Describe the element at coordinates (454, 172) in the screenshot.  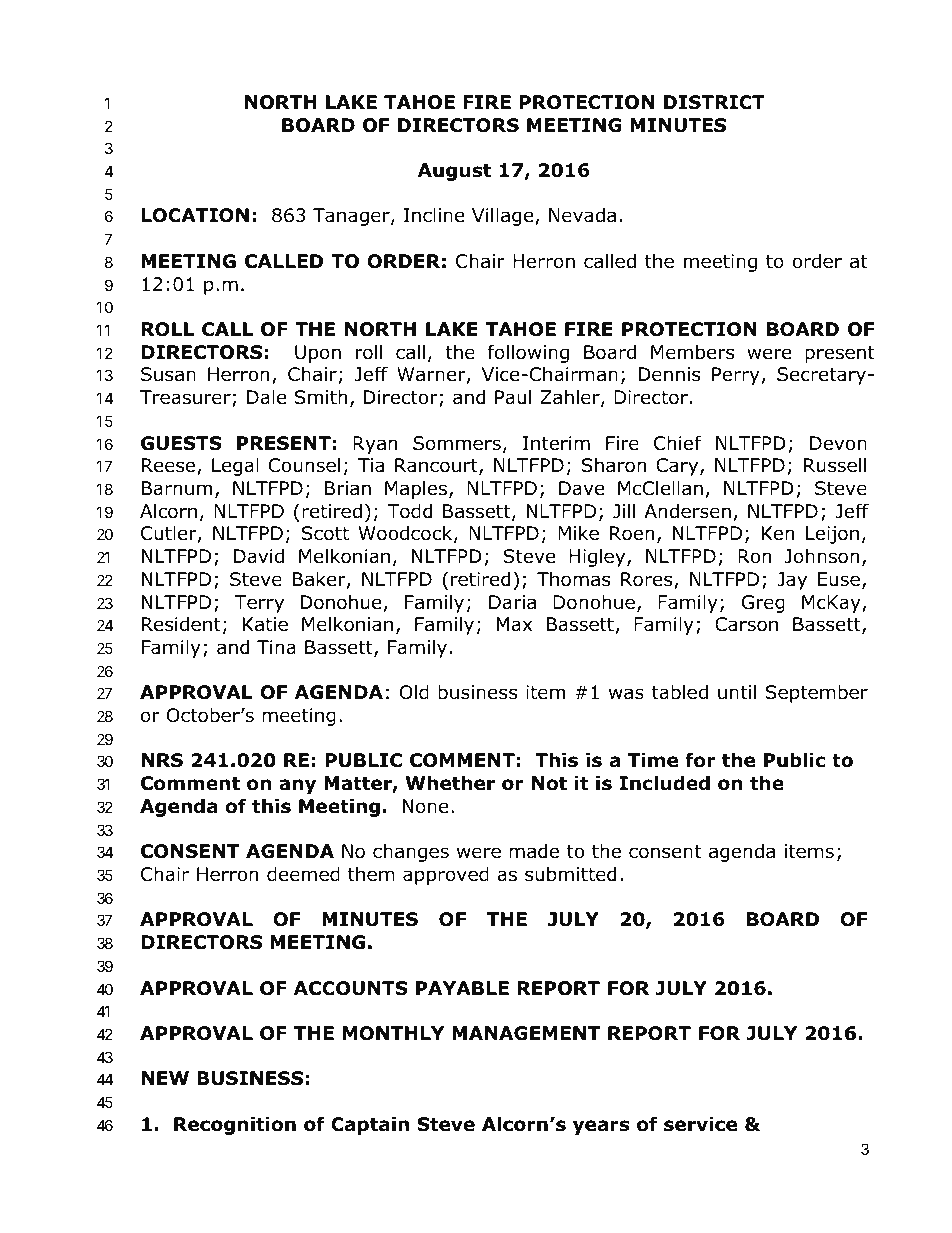
I see `August` at that location.
